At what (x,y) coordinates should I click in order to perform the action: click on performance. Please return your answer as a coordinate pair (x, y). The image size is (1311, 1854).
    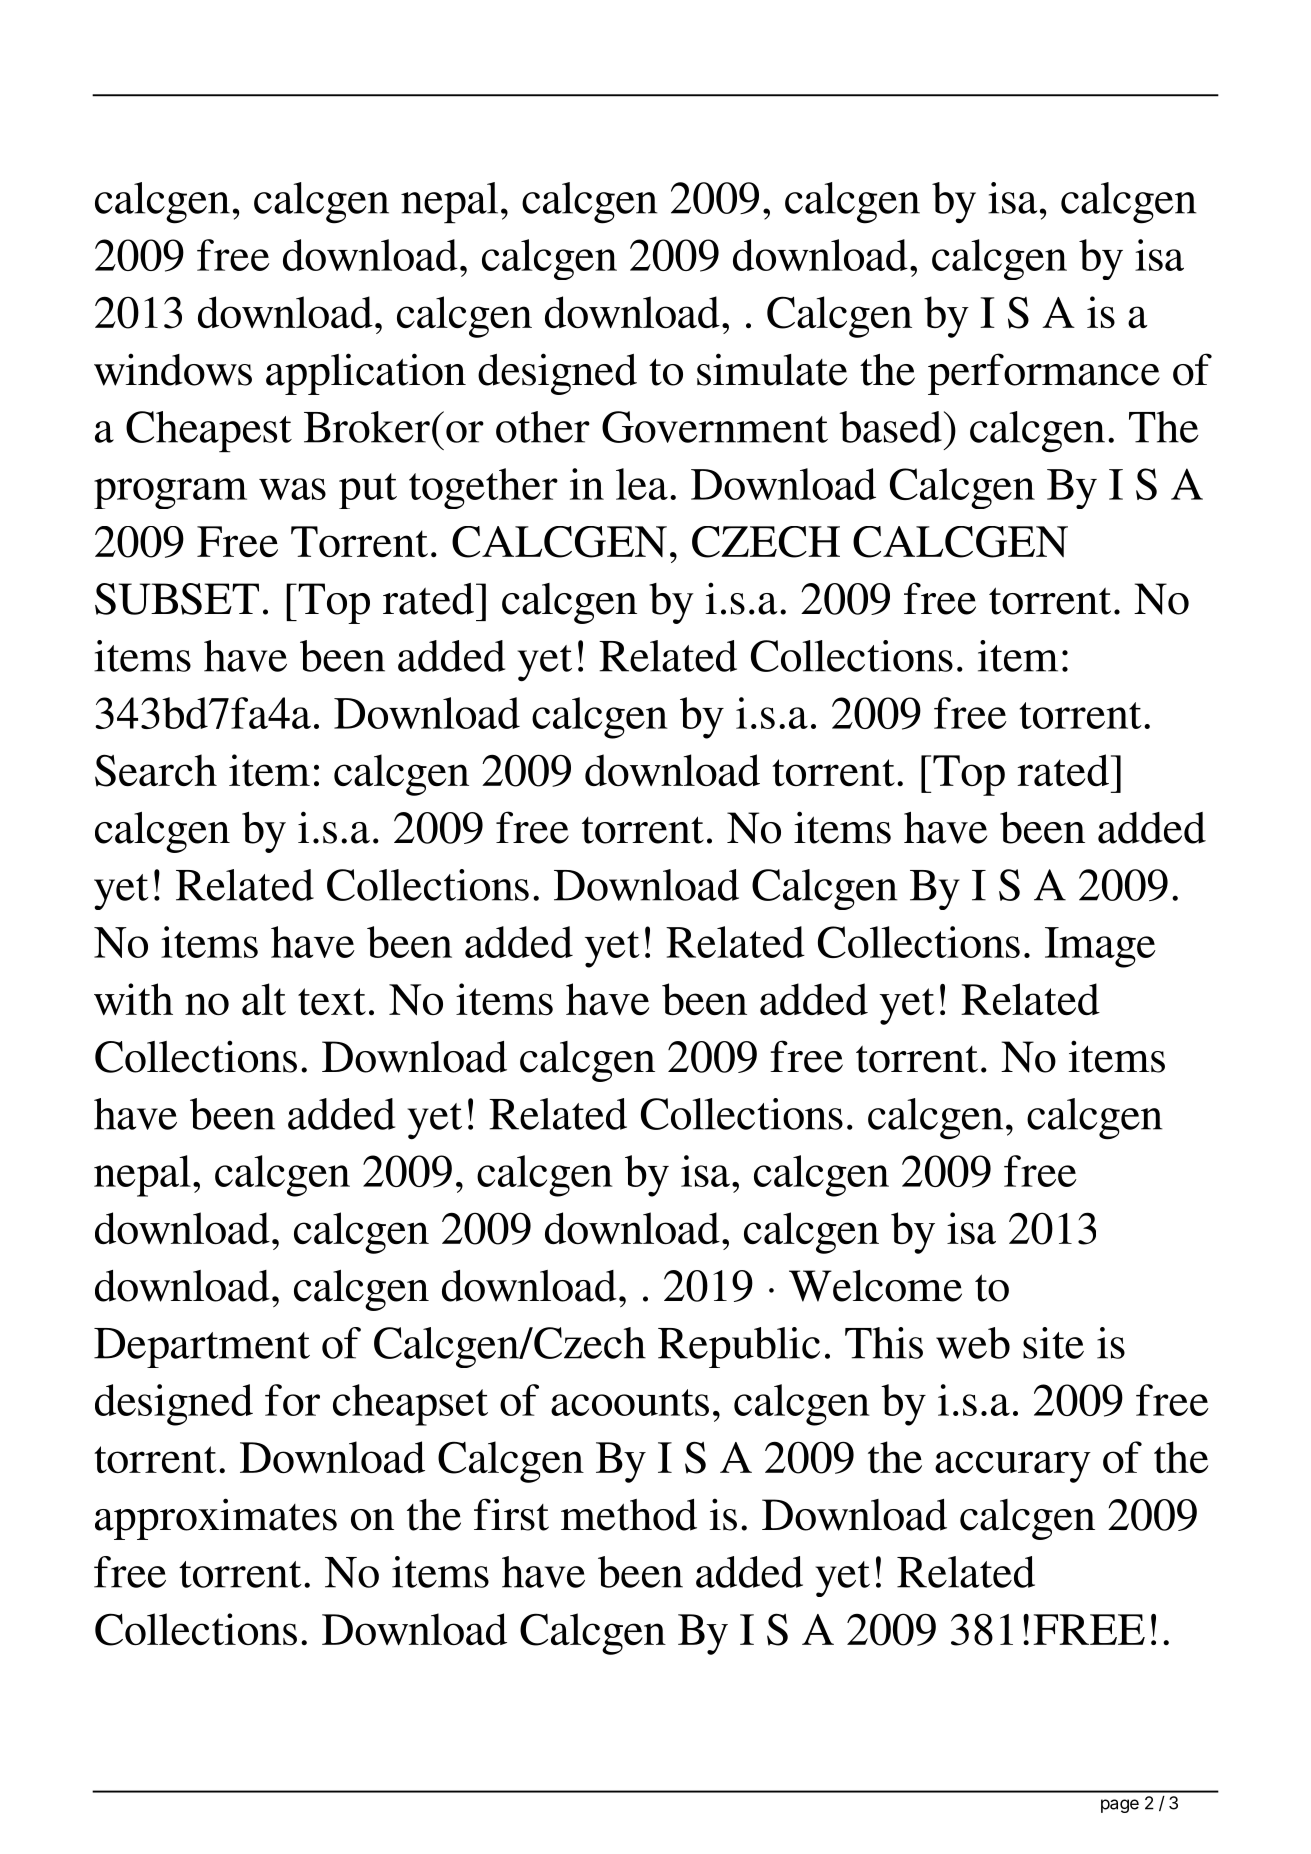
    Looking at the image, I should click on (1044, 374).
